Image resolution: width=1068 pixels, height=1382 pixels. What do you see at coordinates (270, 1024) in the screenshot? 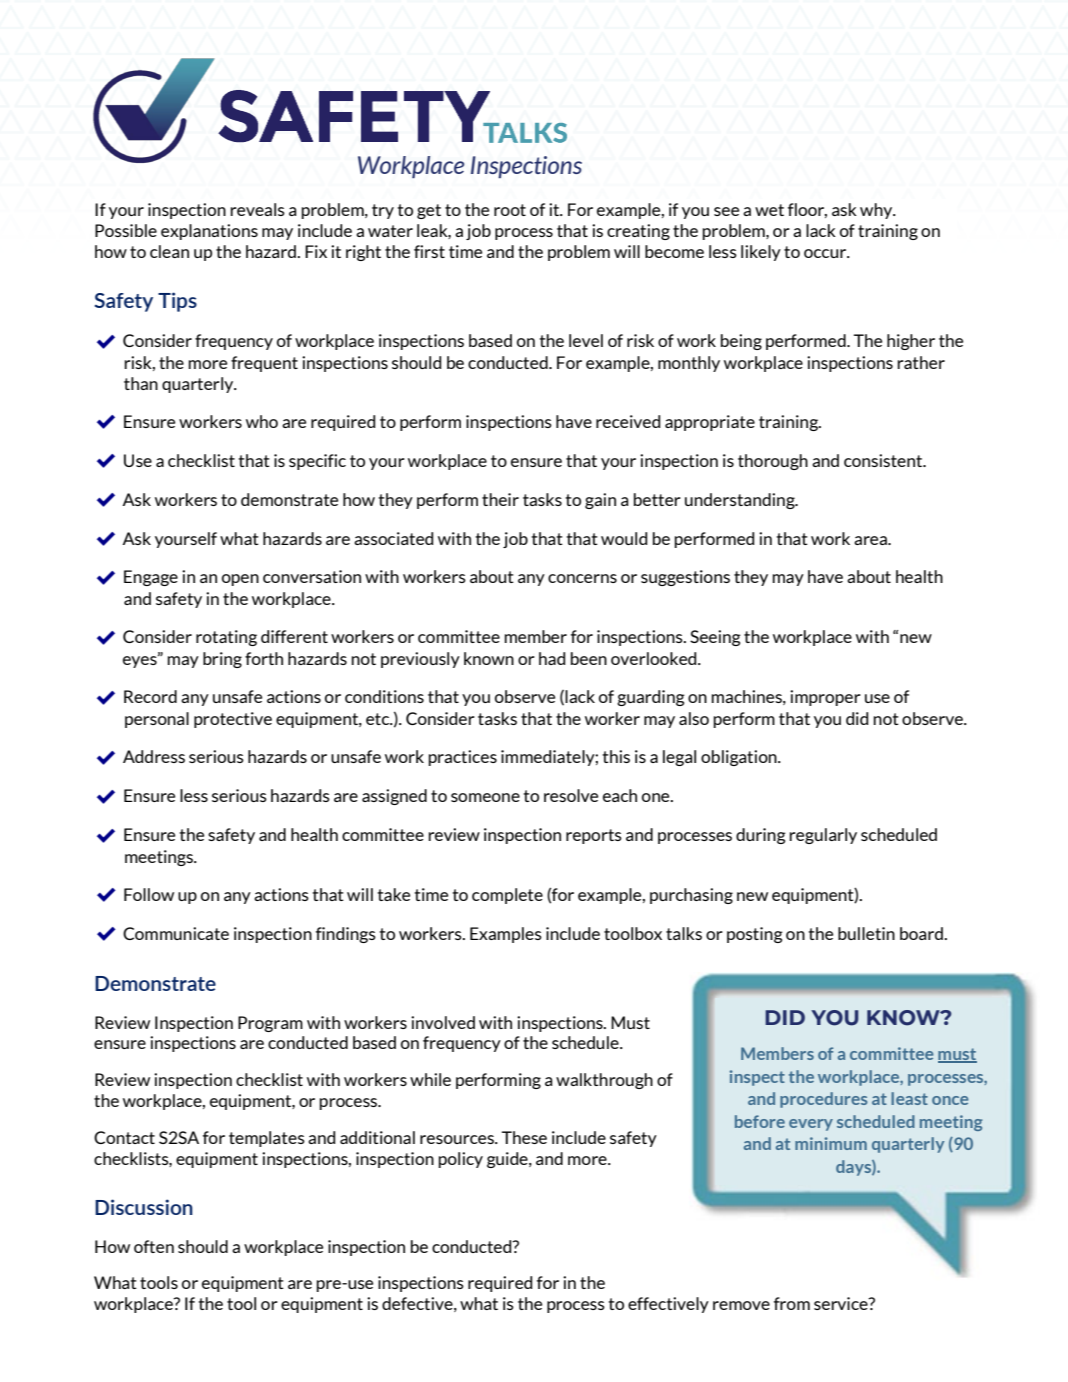
I see `Program` at bounding box center [270, 1024].
